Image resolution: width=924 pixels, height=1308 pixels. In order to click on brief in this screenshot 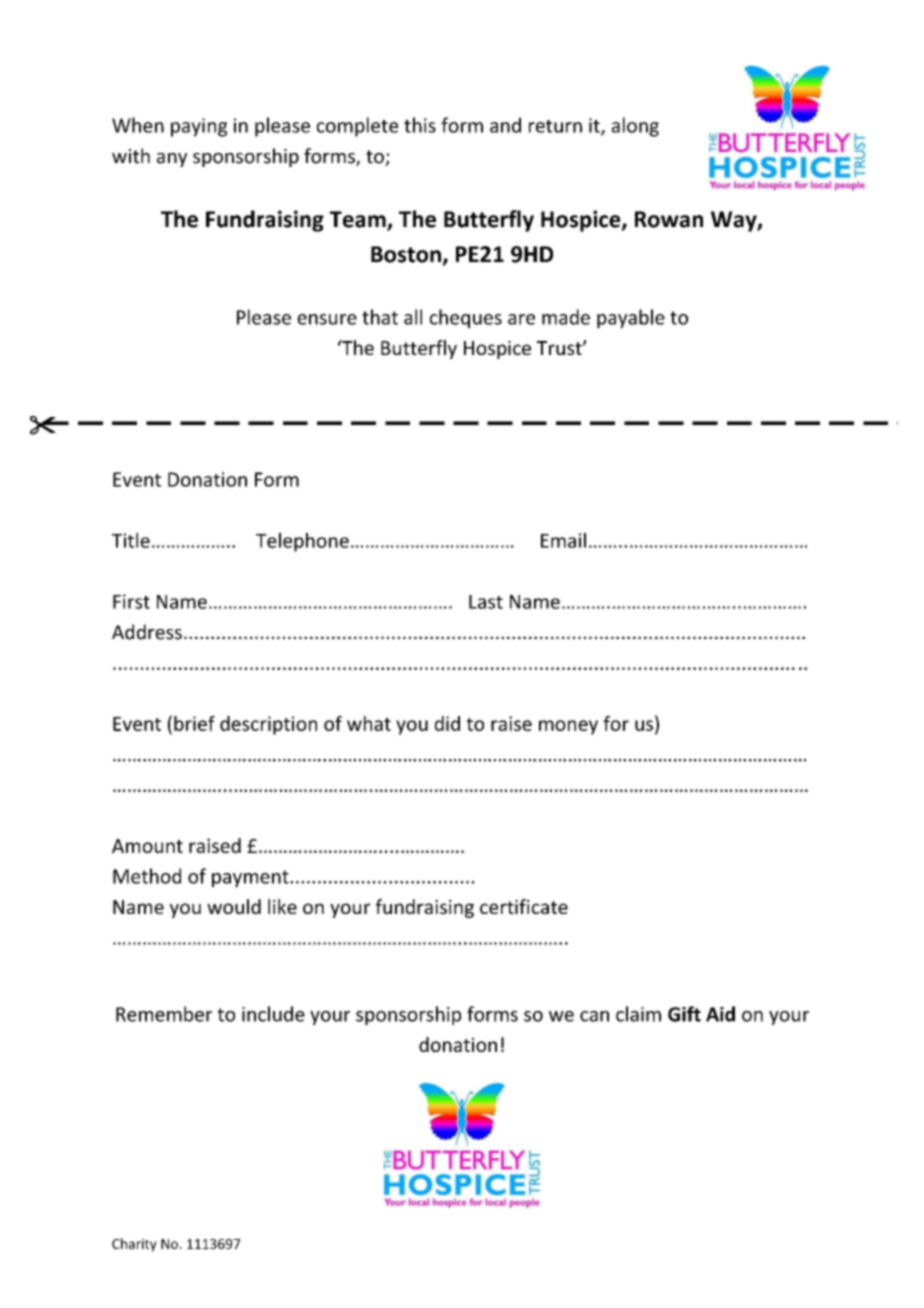, I will do `click(194, 723)`.
